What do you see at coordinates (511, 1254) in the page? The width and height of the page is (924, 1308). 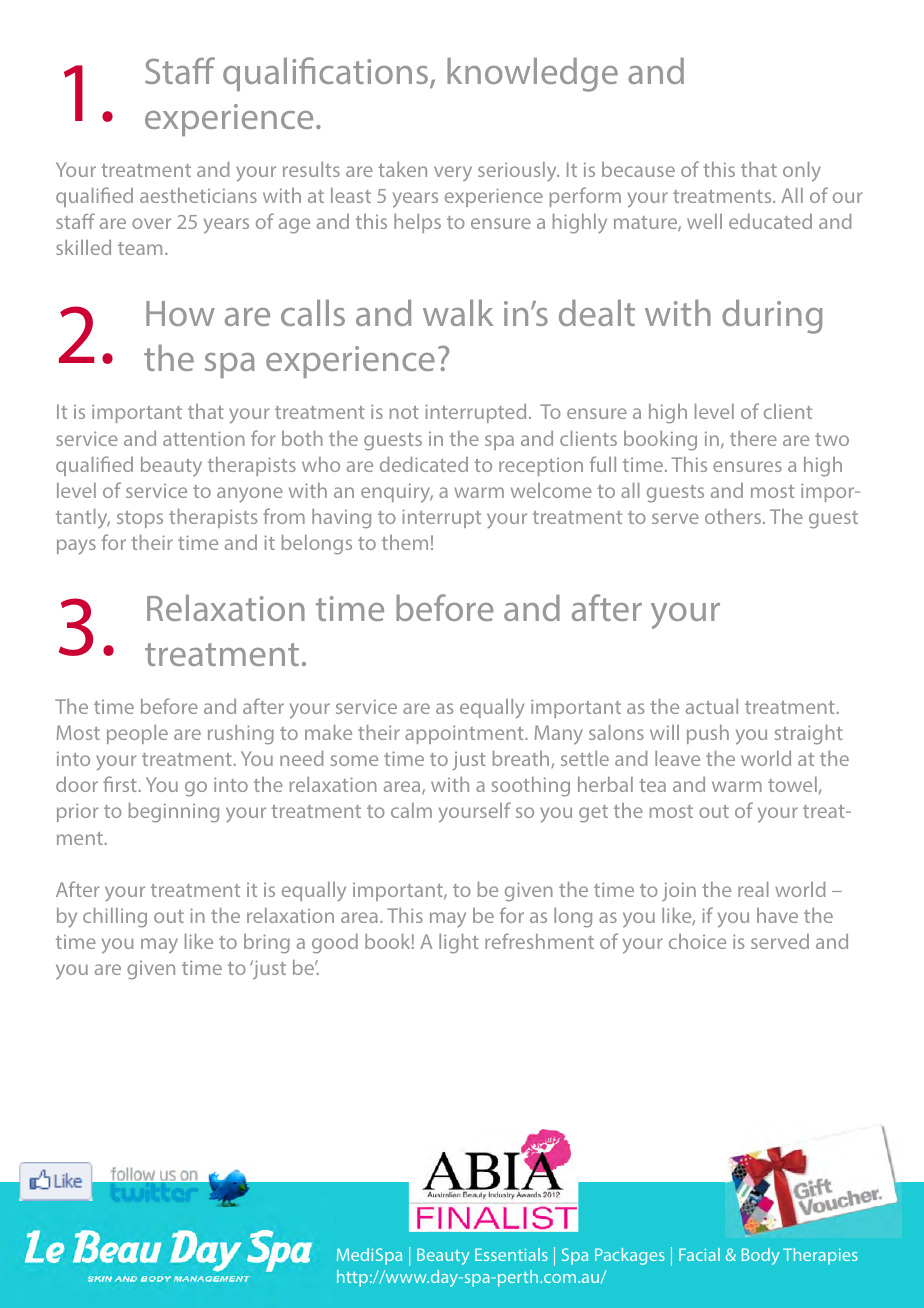 I see `Essentials` at bounding box center [511, 1254].
